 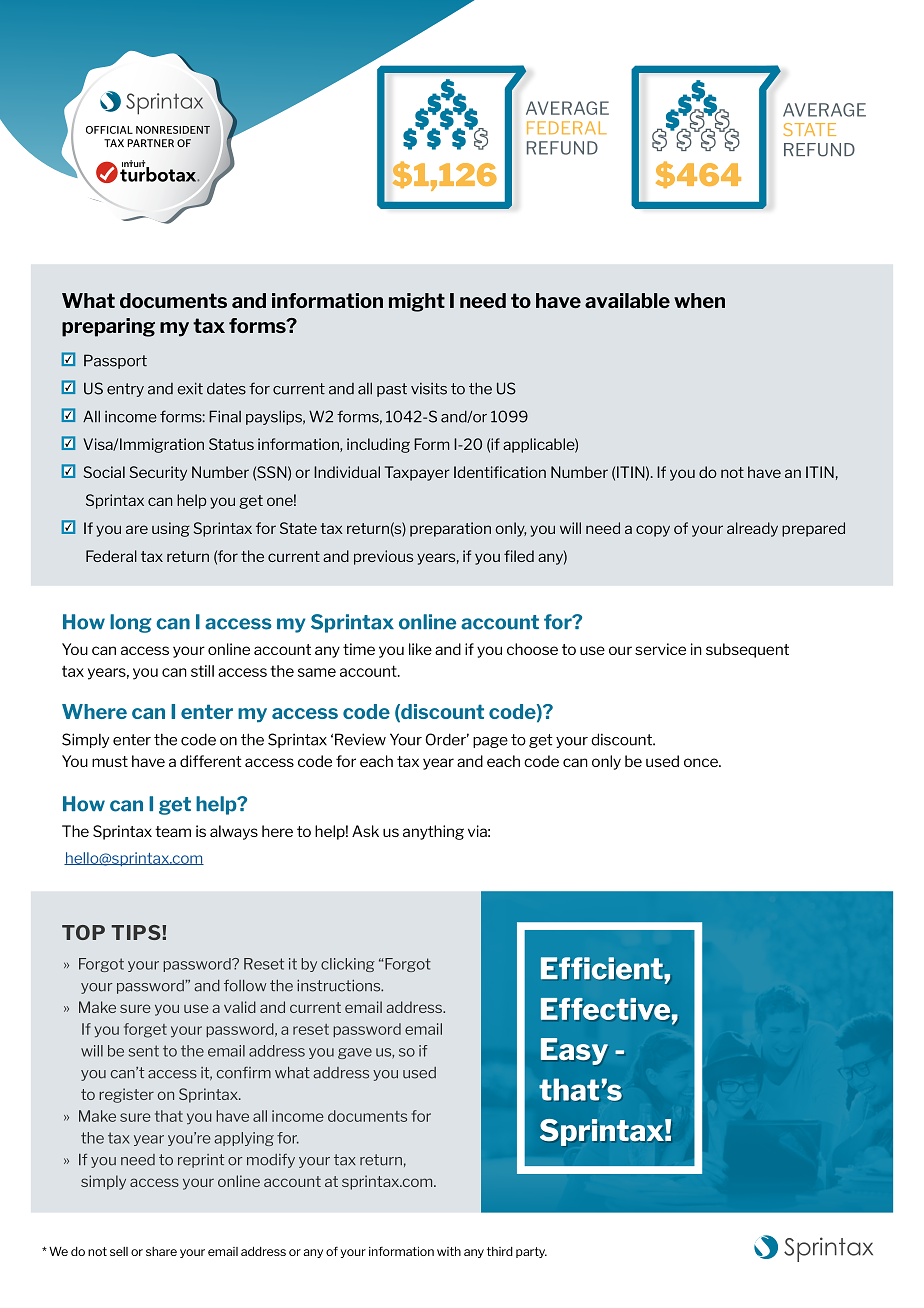 I want to click on with, so click(x=449, y=1251).
